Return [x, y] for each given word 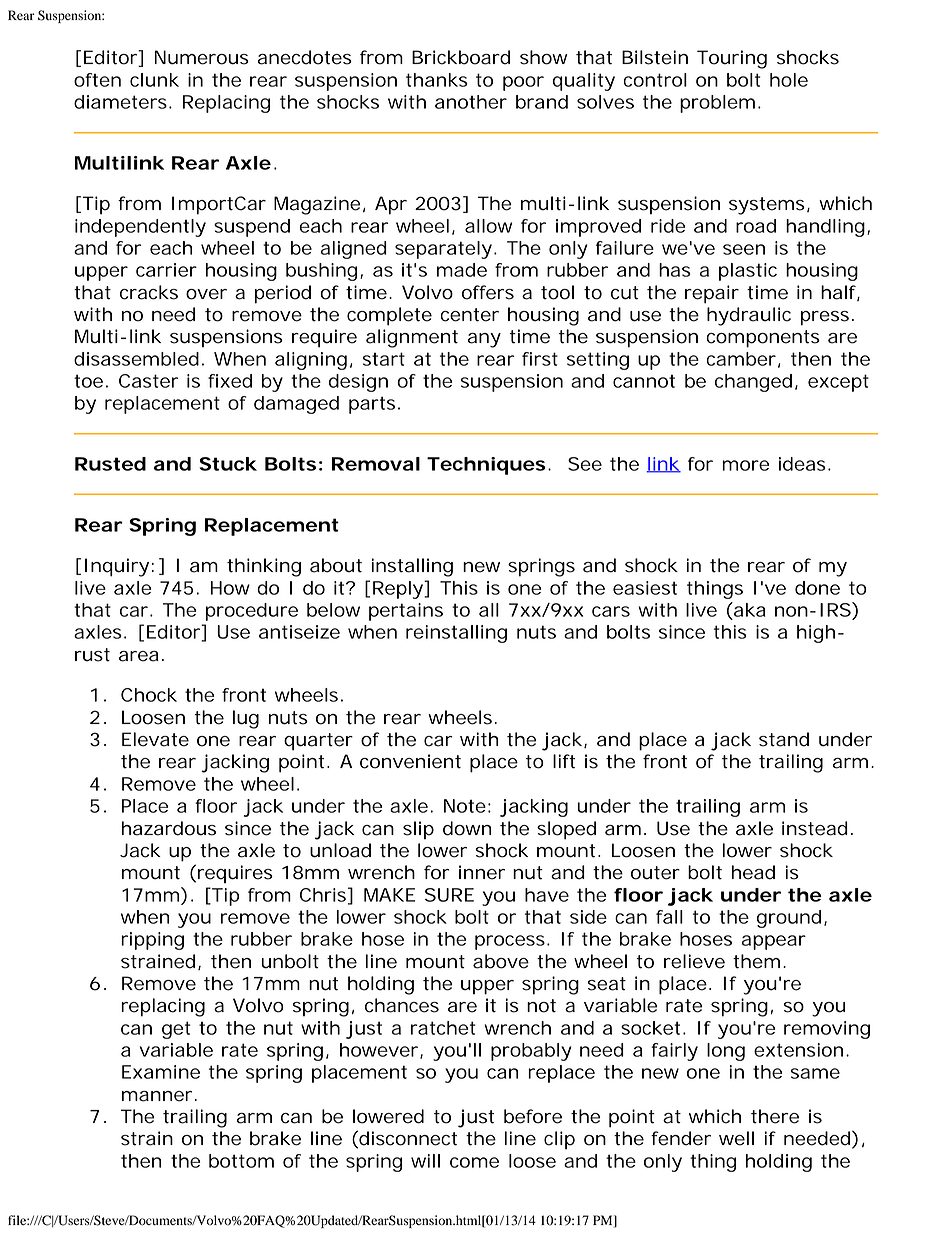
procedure [252, 612]
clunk [154, 80]
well [736, 1138]
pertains [406, 612]
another [471, 102]
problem [717, 104]
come [474, 1162]
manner [157, 1096]
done [817, 588]
